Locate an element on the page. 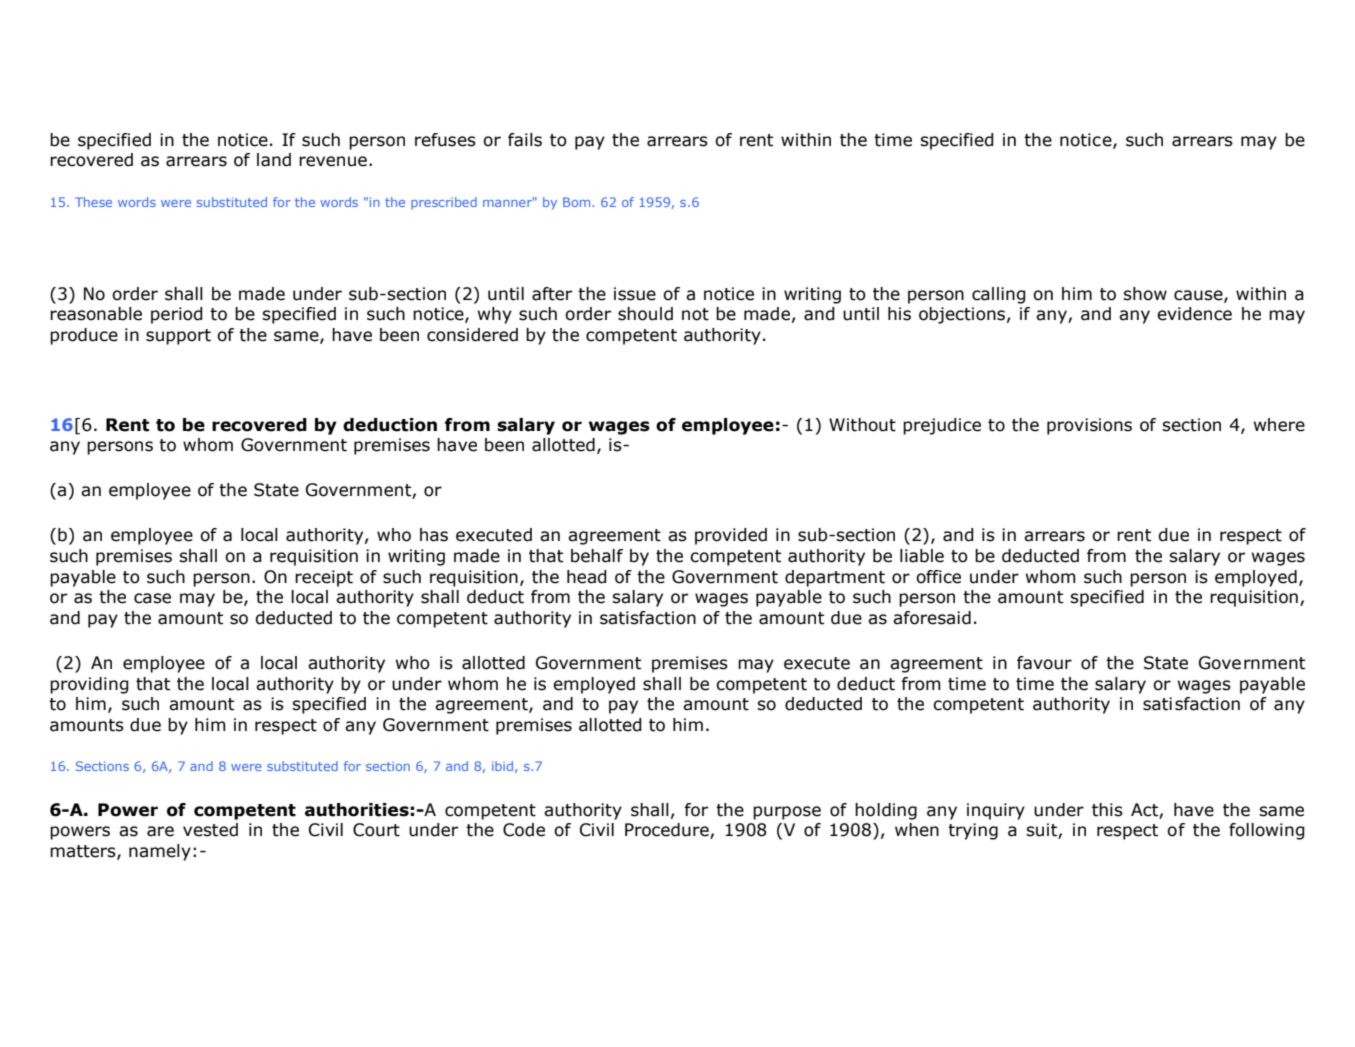 This document has width=1355, height=1047. case is located at coordinates (152, 598).
